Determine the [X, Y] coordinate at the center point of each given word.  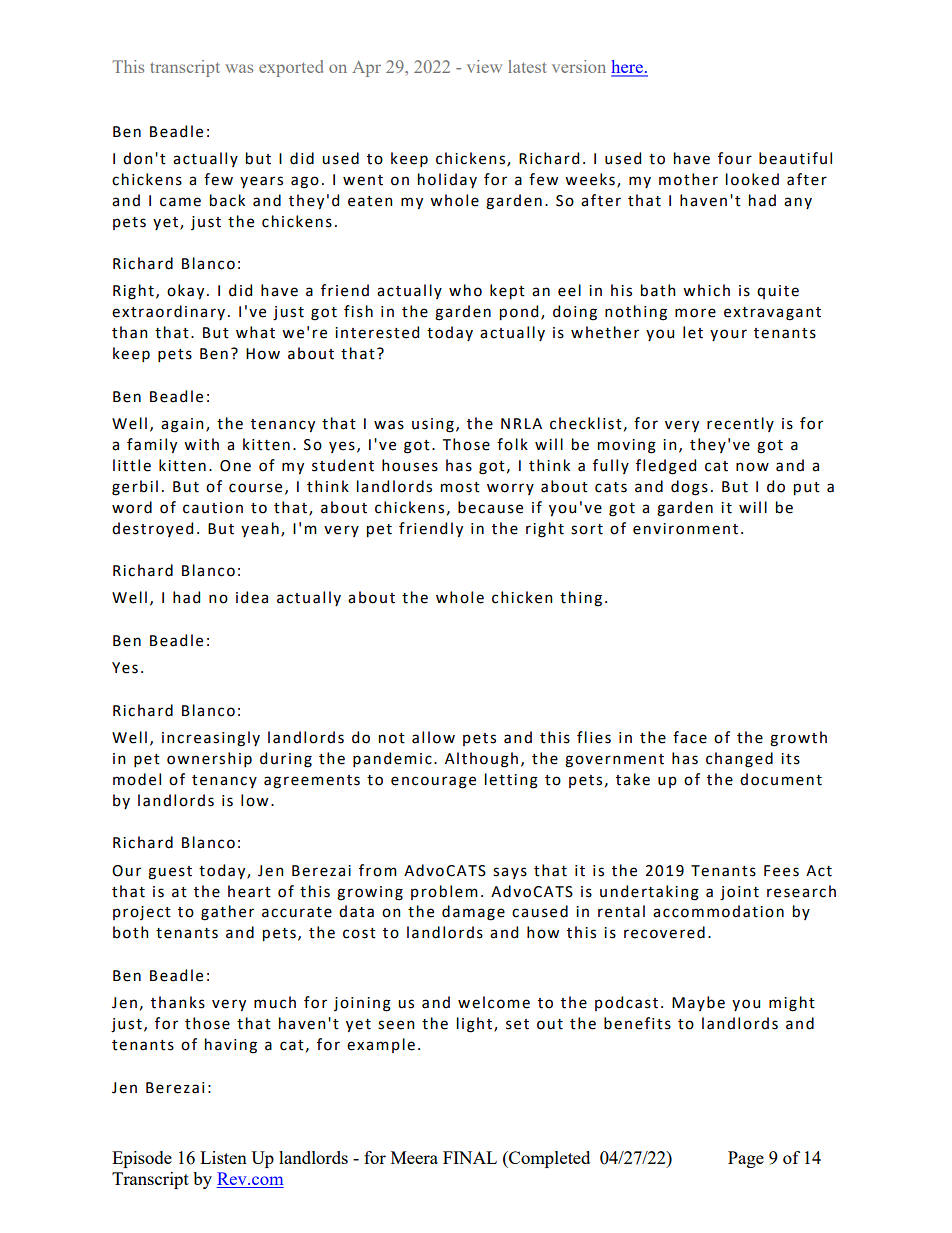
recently [740, 424]
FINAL [470, 1157]
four [735, 158]
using [433, 425]
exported [291, 68]
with [201, 444]
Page [746, 1159]
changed [739, 760]
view [484, 66]
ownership [209, 759]
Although [481, 760]
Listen [223, 1157]
